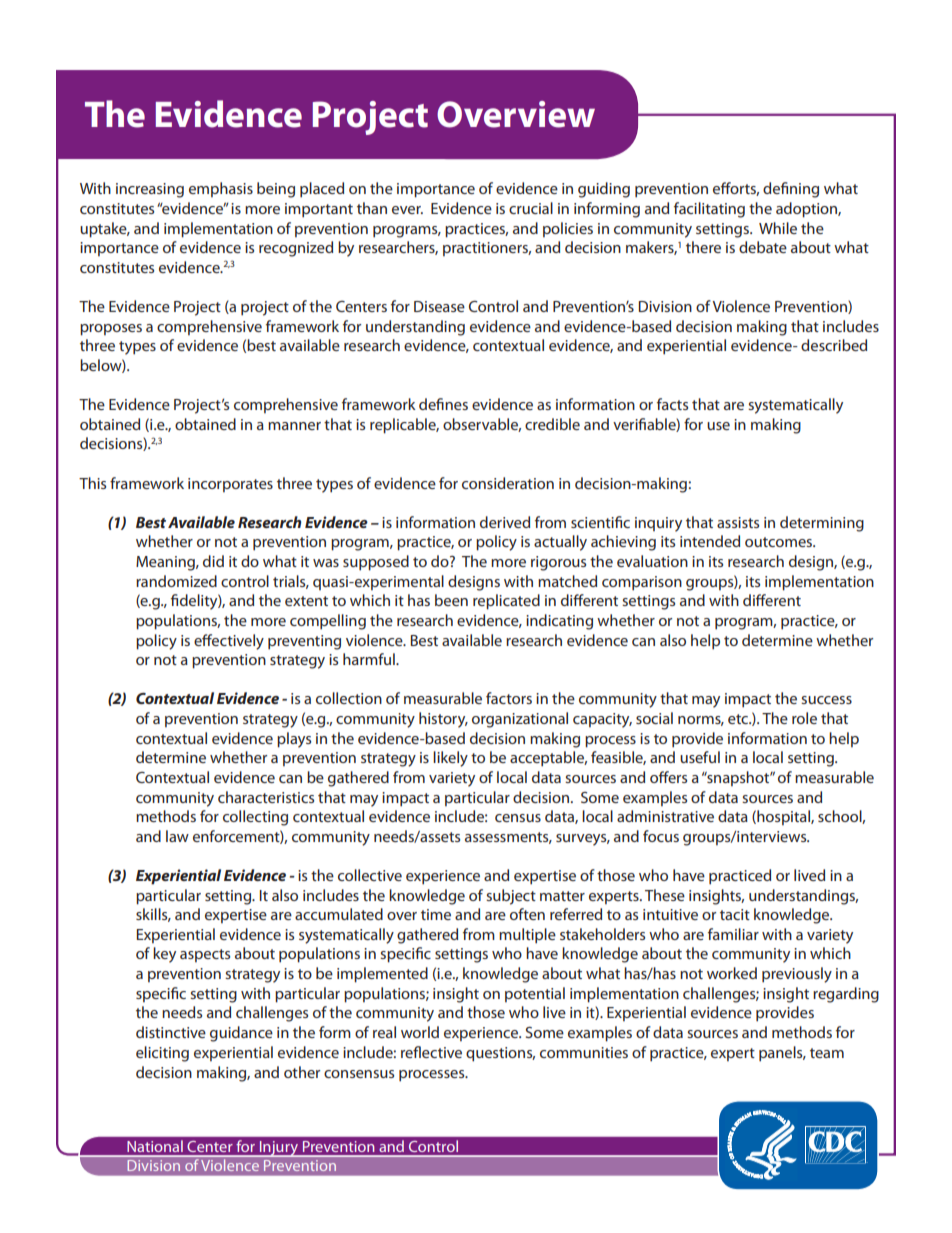 The width and height of the screenshot is (952, 1233). I want to click on useful, so click(700, 757).
